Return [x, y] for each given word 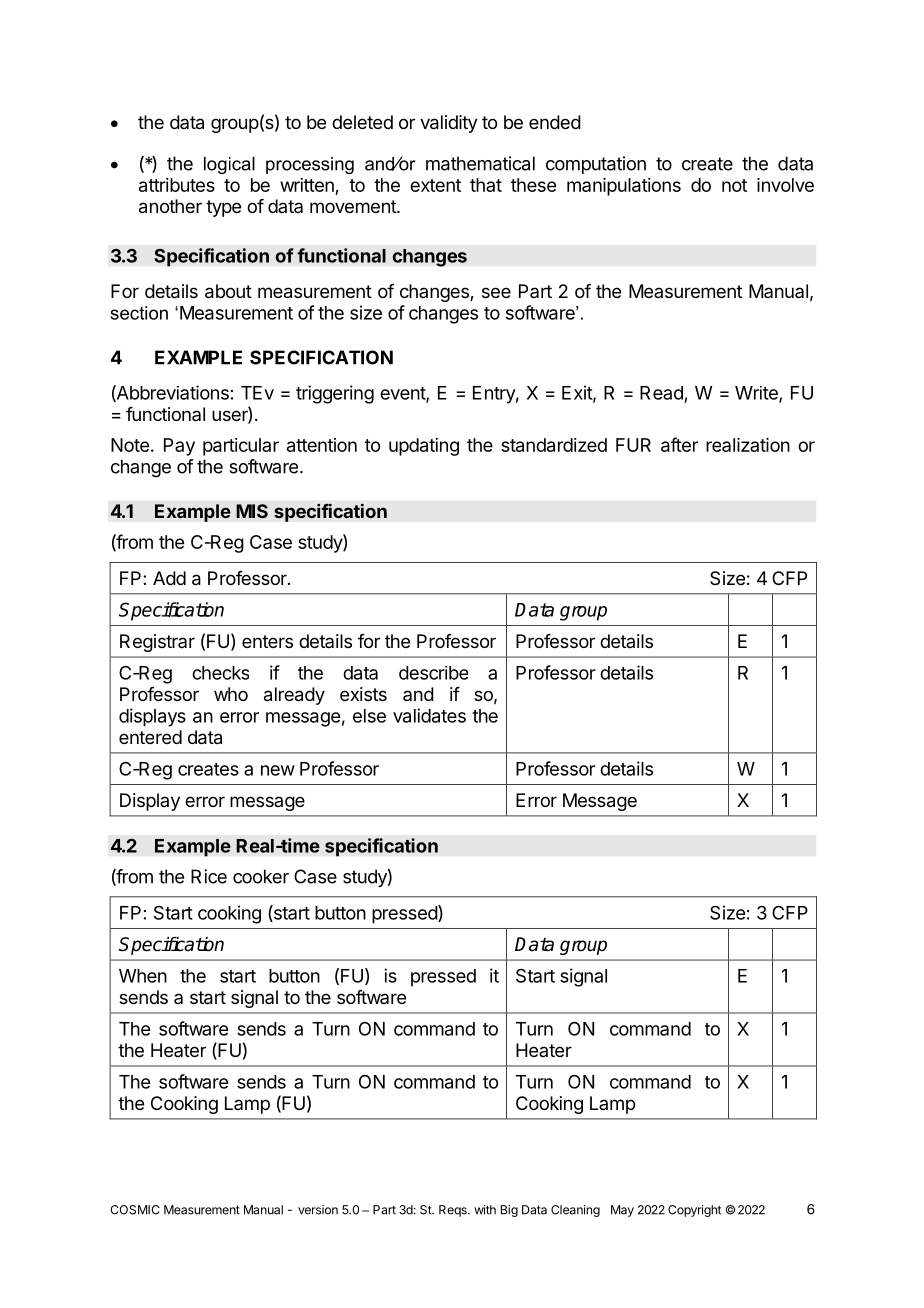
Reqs [454, 1211]
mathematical [480, 163]
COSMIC [135, 1210]
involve [785, 185]
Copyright [694, 1211]
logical [229, 165]
